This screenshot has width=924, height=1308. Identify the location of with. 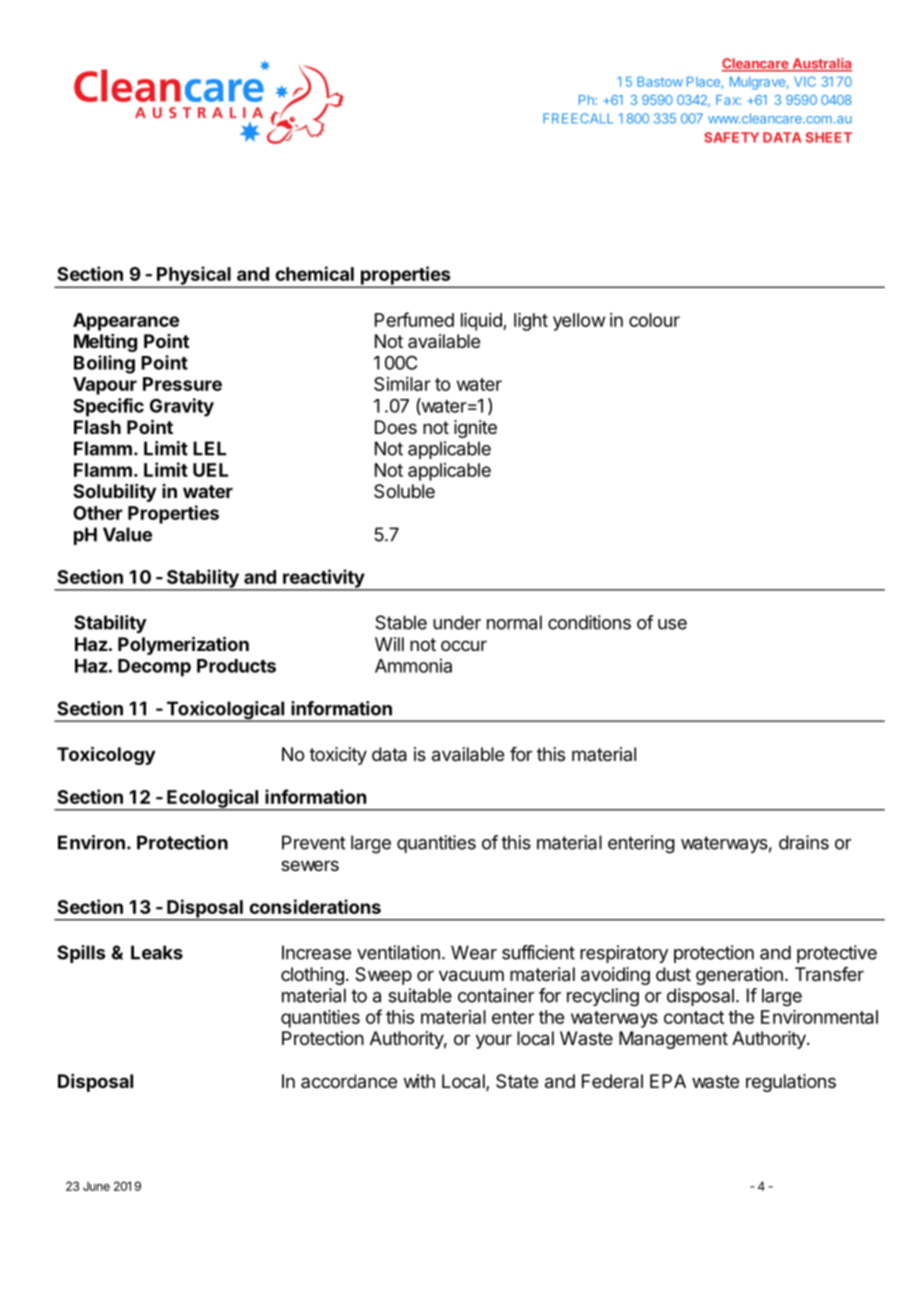
(419, 1081).
